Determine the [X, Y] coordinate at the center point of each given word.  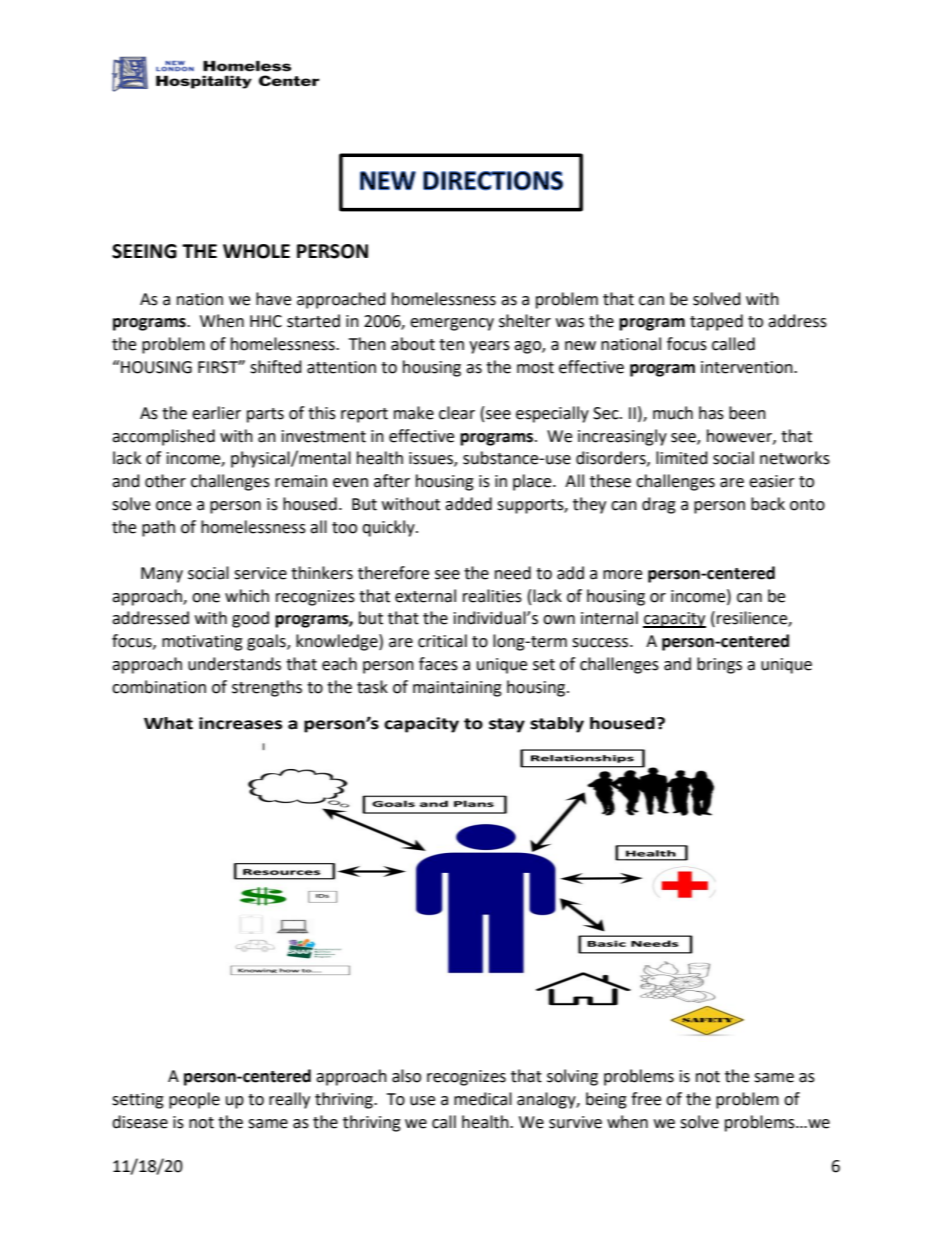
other [165, 481]
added [468, 504]
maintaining [457, 689]
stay [507, 725]
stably [557, 725]
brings [719, 665]
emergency [452, 324]
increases [240, 723]
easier [772, 481]
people [194, 1100]
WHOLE [256, 251]
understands [234, 664]
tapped [716, 322]
